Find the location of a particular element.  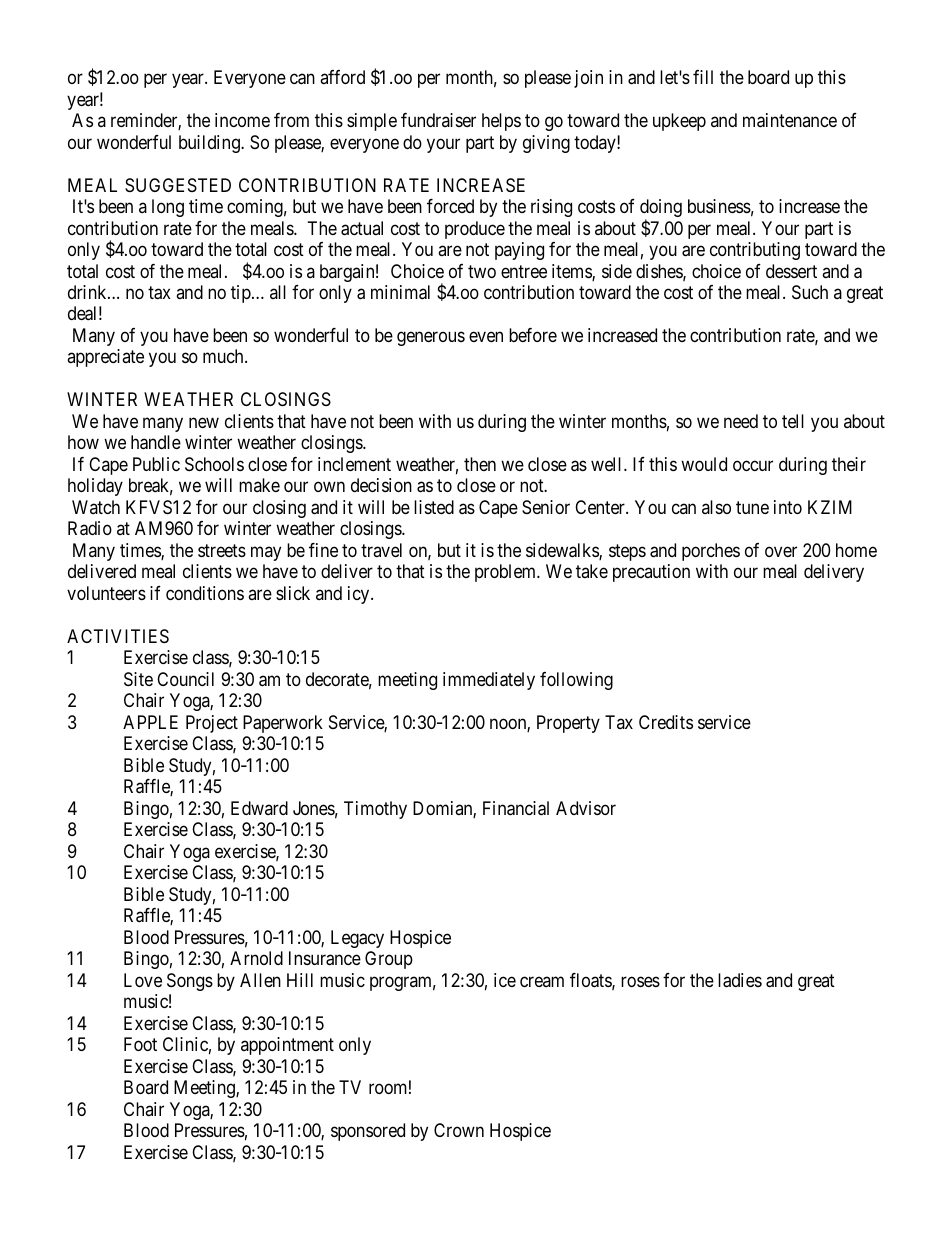

problem is located at coordinates (507, 573).
